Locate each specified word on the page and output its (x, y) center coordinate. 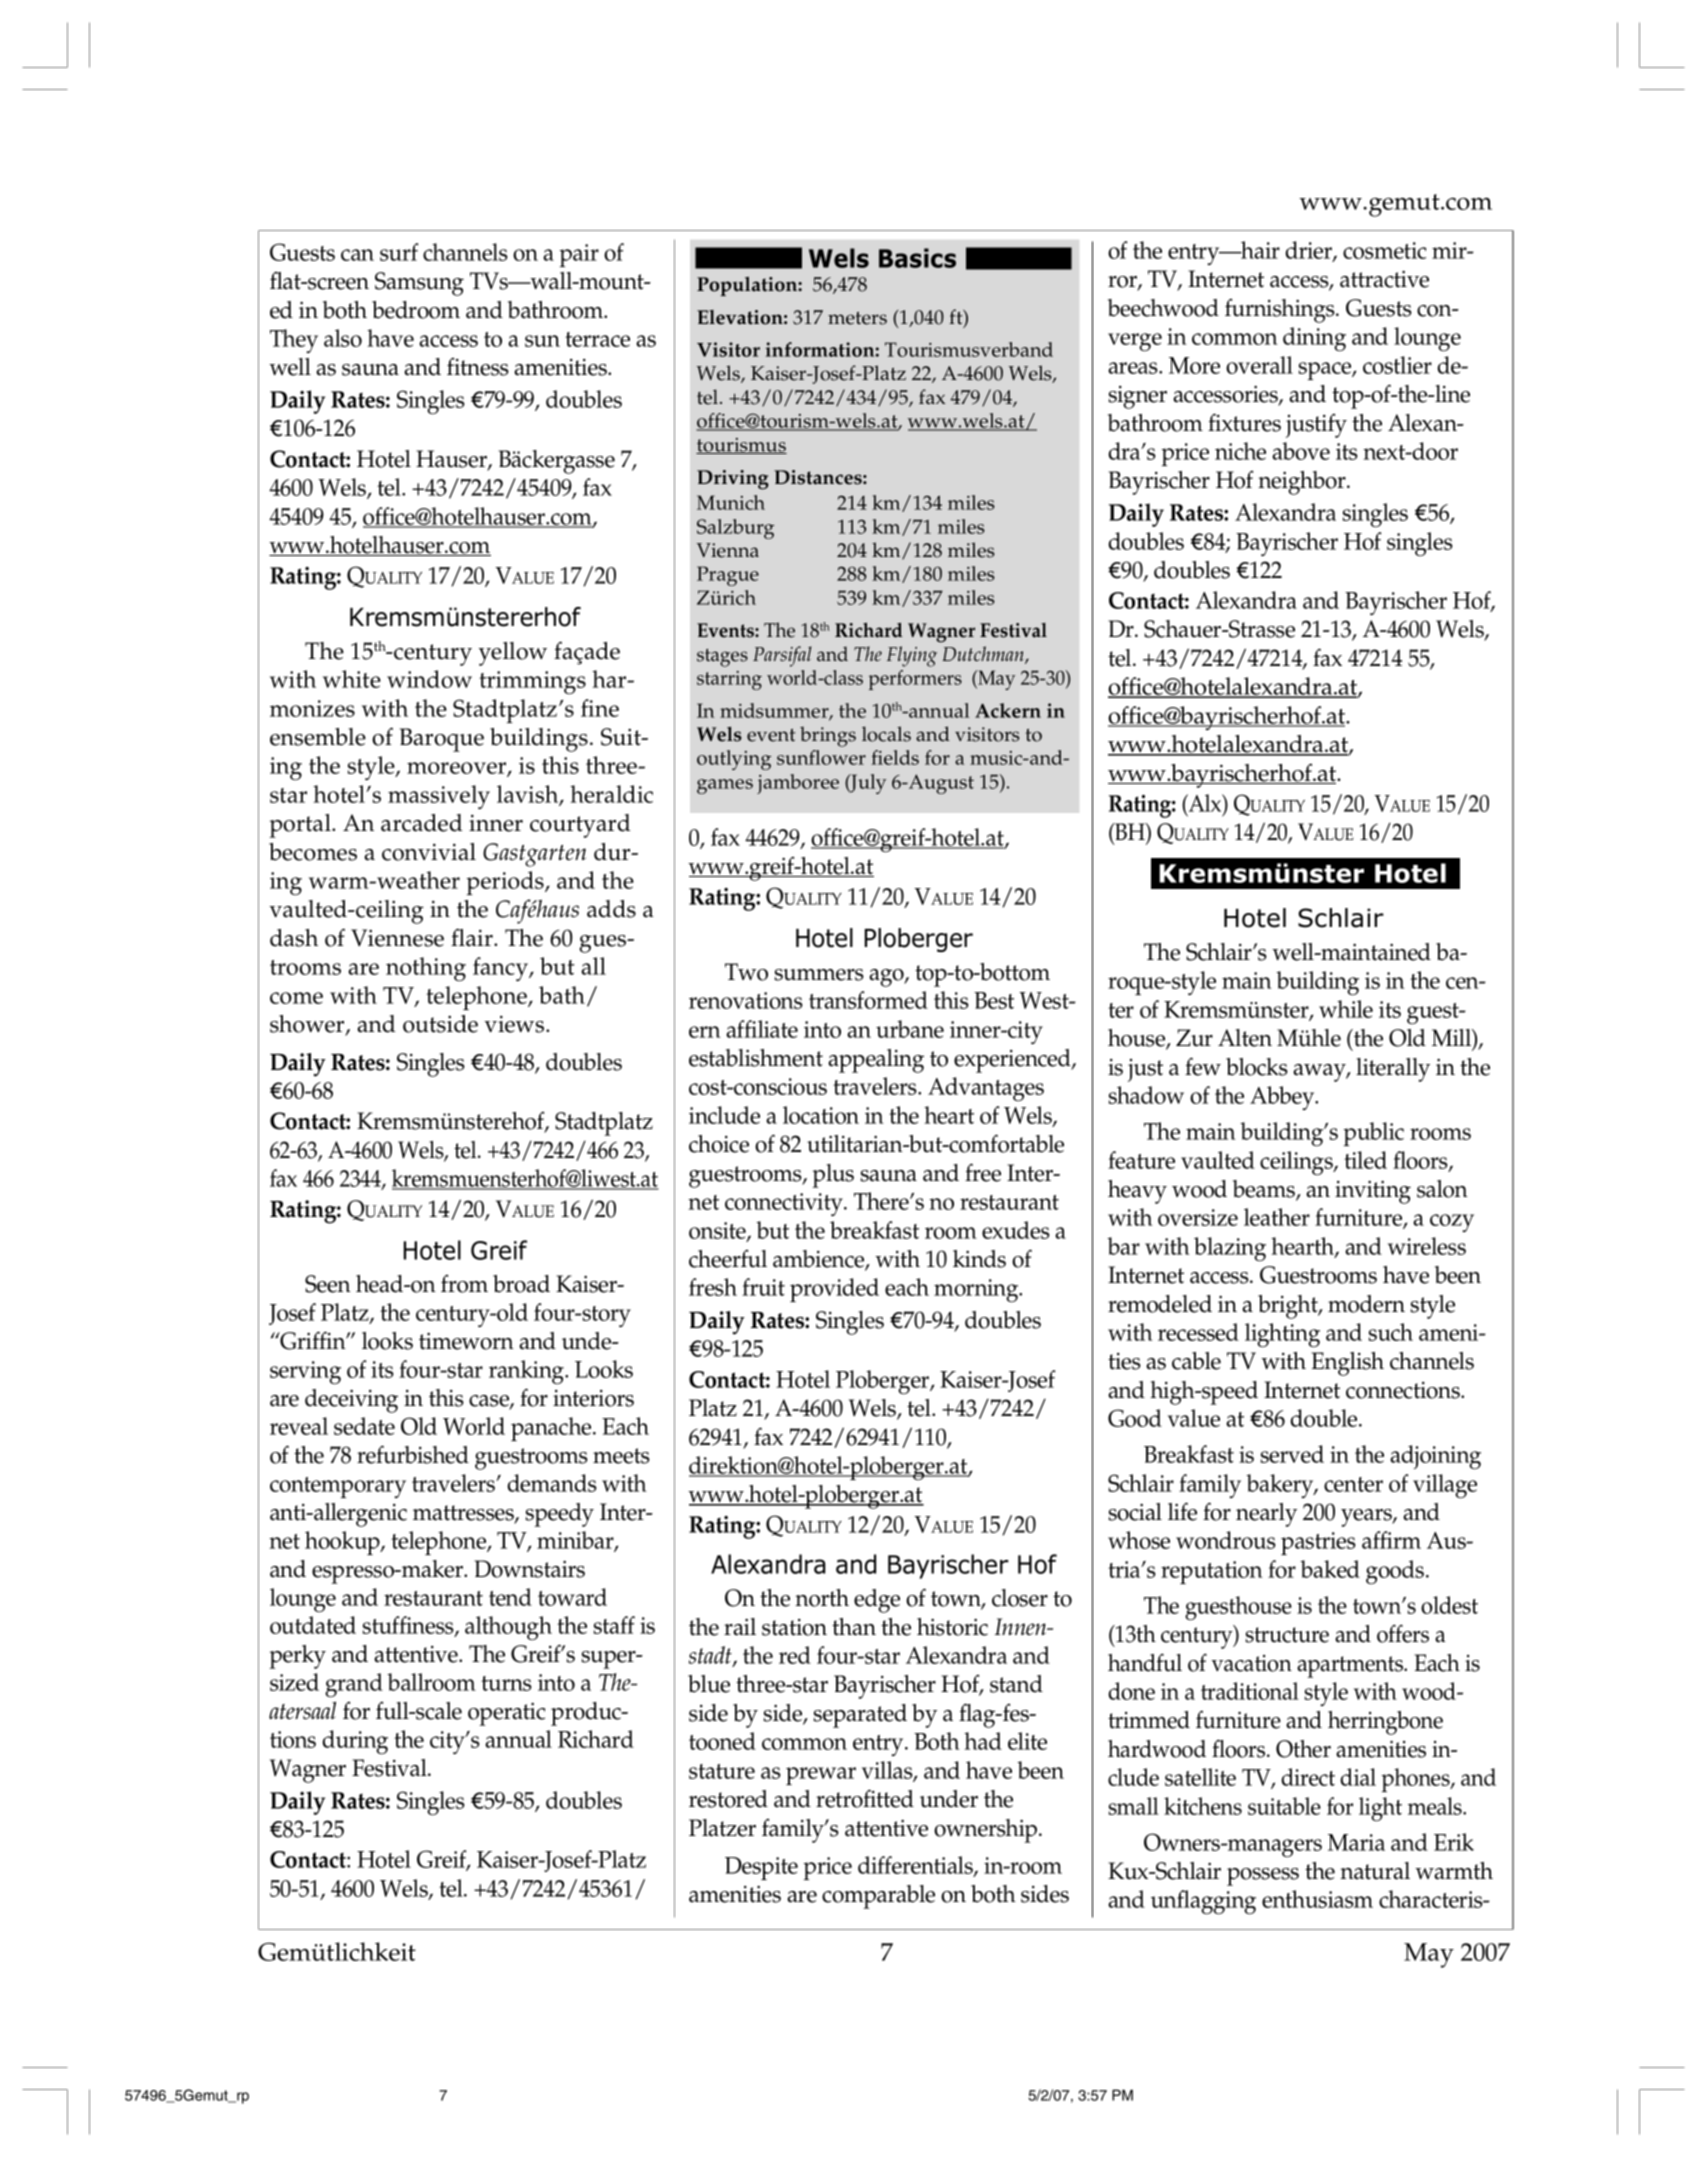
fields (895, 757)
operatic (506, 1714)
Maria (1356, 1842)
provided (834, 1290)
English (1347, 1364)
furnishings (1281, 310)
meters (857, 318)
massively (439, 797)
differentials (916, 1866)
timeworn (466, 1341)
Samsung (419, 284)
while (1346, 1009)
